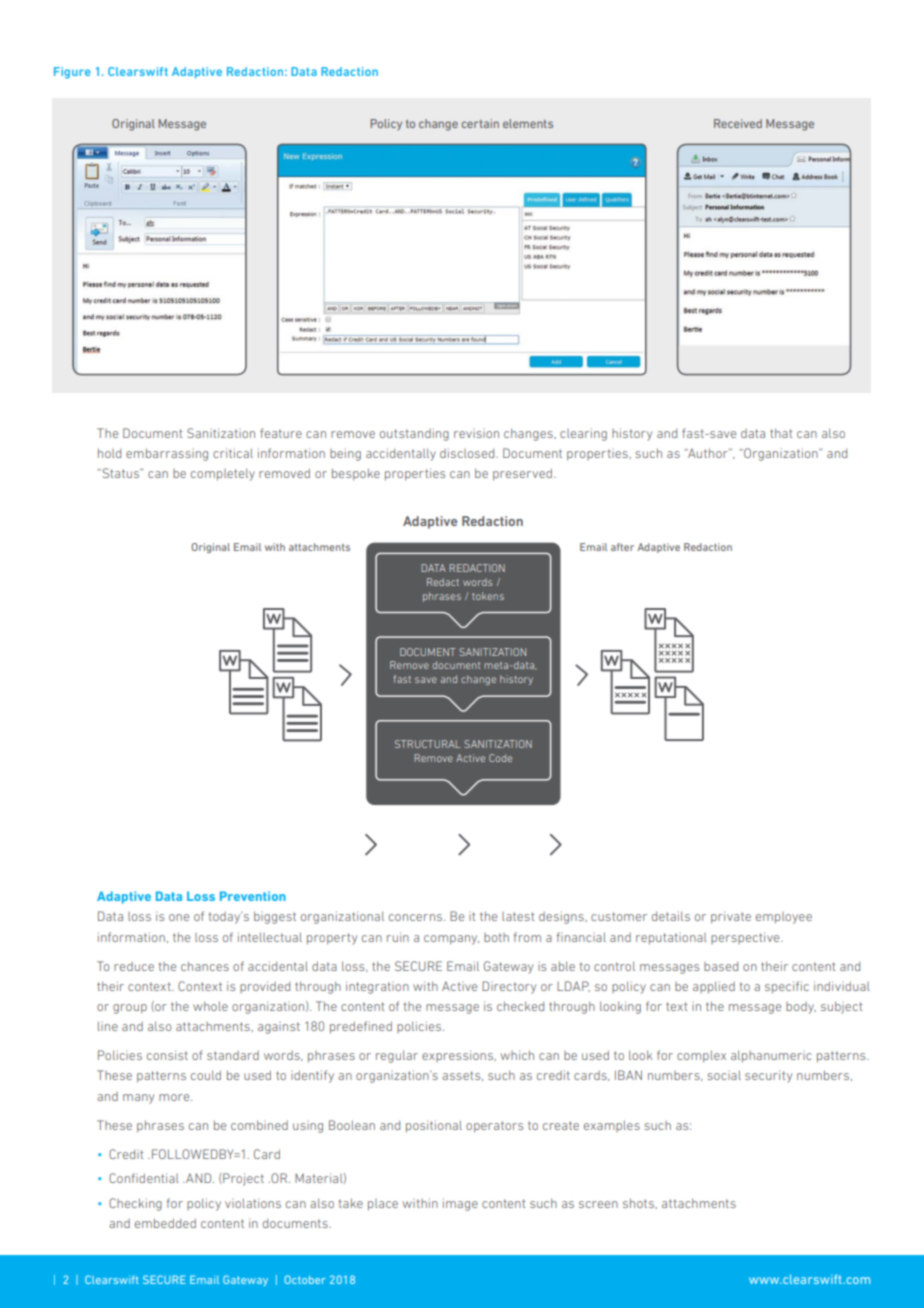 The width and height of the document is (924, 1308). Describe the element at coordinates (253, 896) in the document. I see `Prevention` at that location.
